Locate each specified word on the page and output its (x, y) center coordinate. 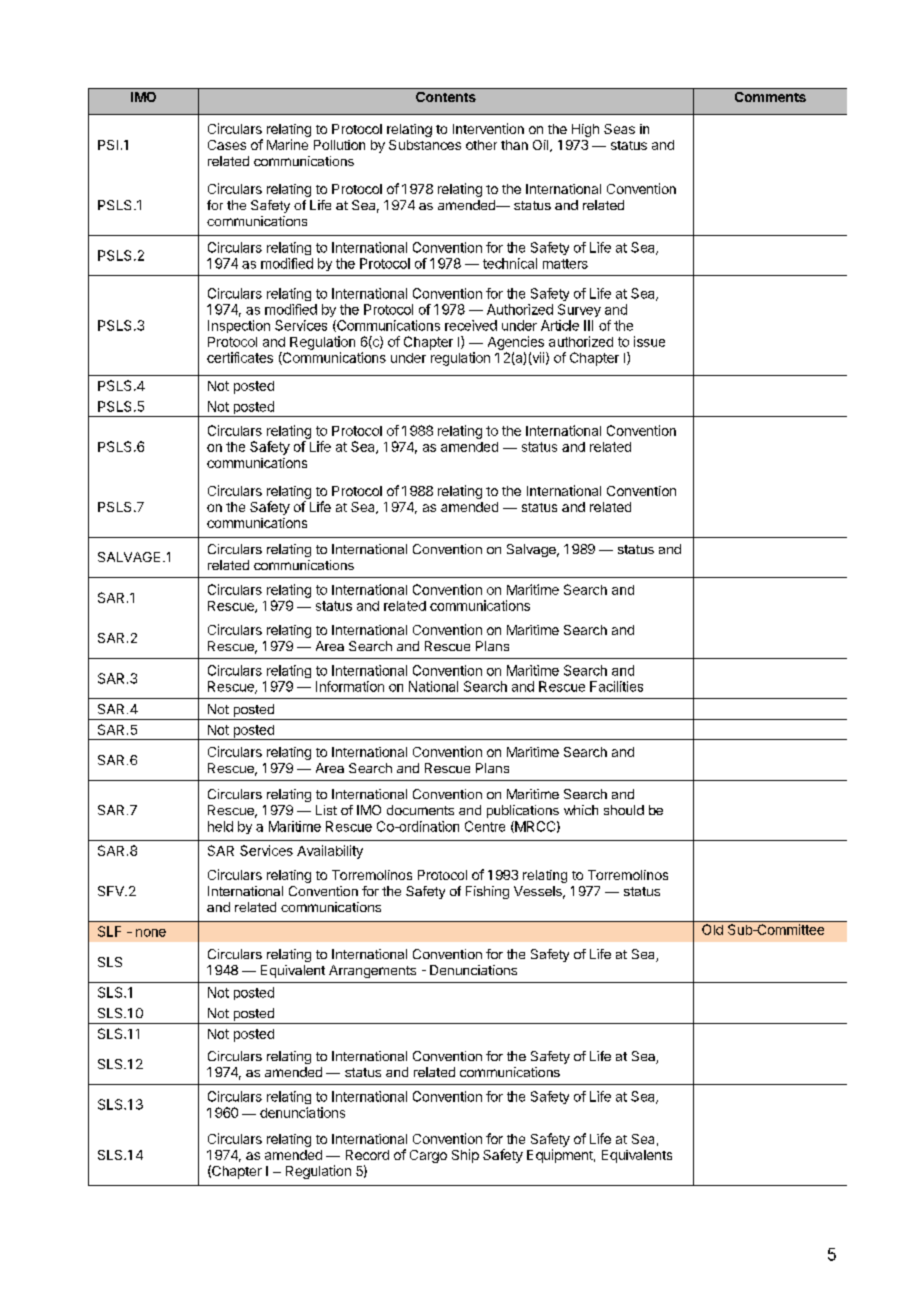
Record (367, 1155)
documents (420, 810)
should (624, 810)
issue (649, 341)
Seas (619, 129)
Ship (465, 1156)
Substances (425, 145)
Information (350, 686)
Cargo (428, 1156)
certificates (240, 357)
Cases (227, 145)
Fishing (487, 892)
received (471, 325)
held (220, 826)
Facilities (616, 686)
